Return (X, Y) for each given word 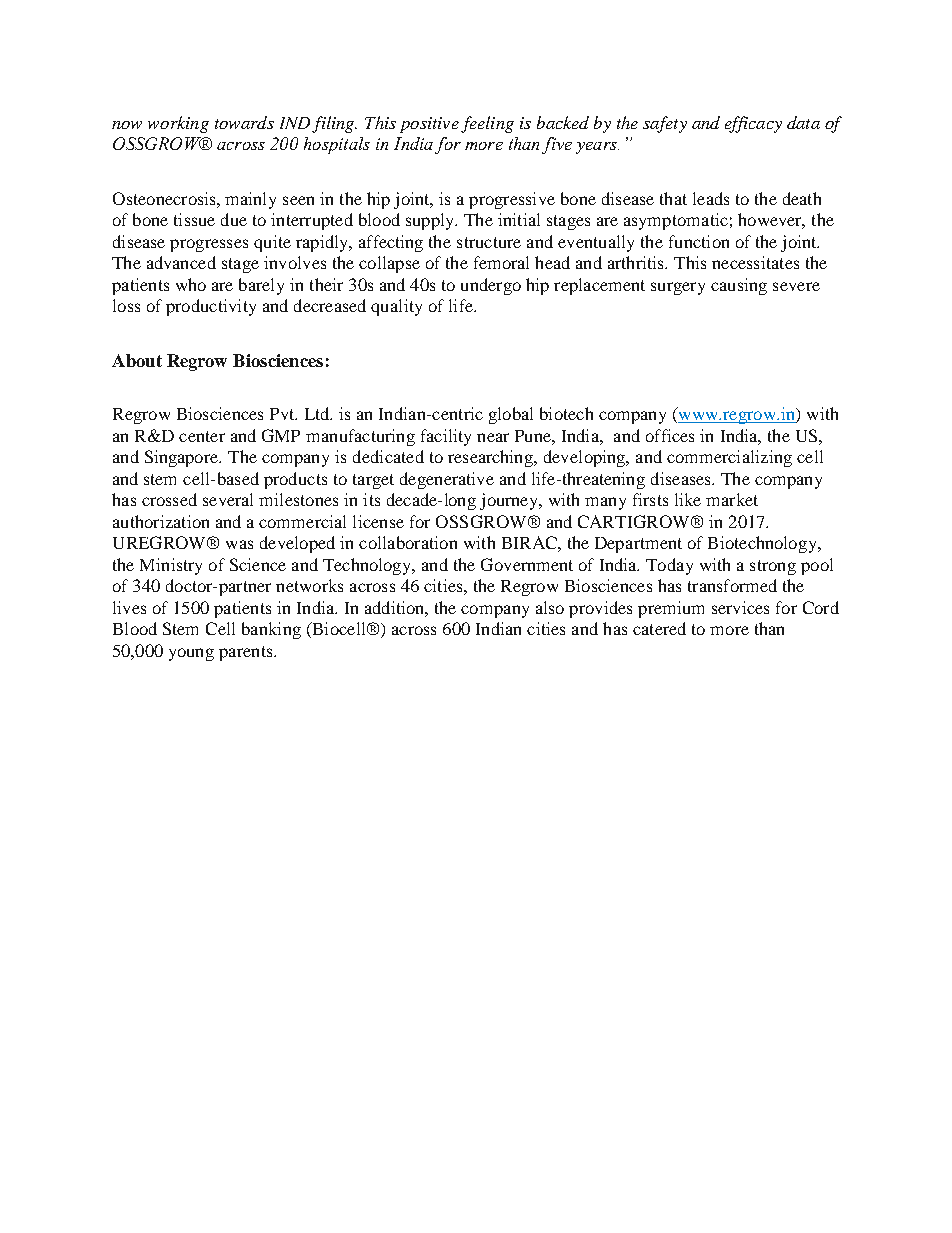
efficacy (753, 124)
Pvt (283, 414)
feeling (487, 124)
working (178, 124)
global (511, 415)
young (191, 654)
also (550, 607)
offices (670, 435)
